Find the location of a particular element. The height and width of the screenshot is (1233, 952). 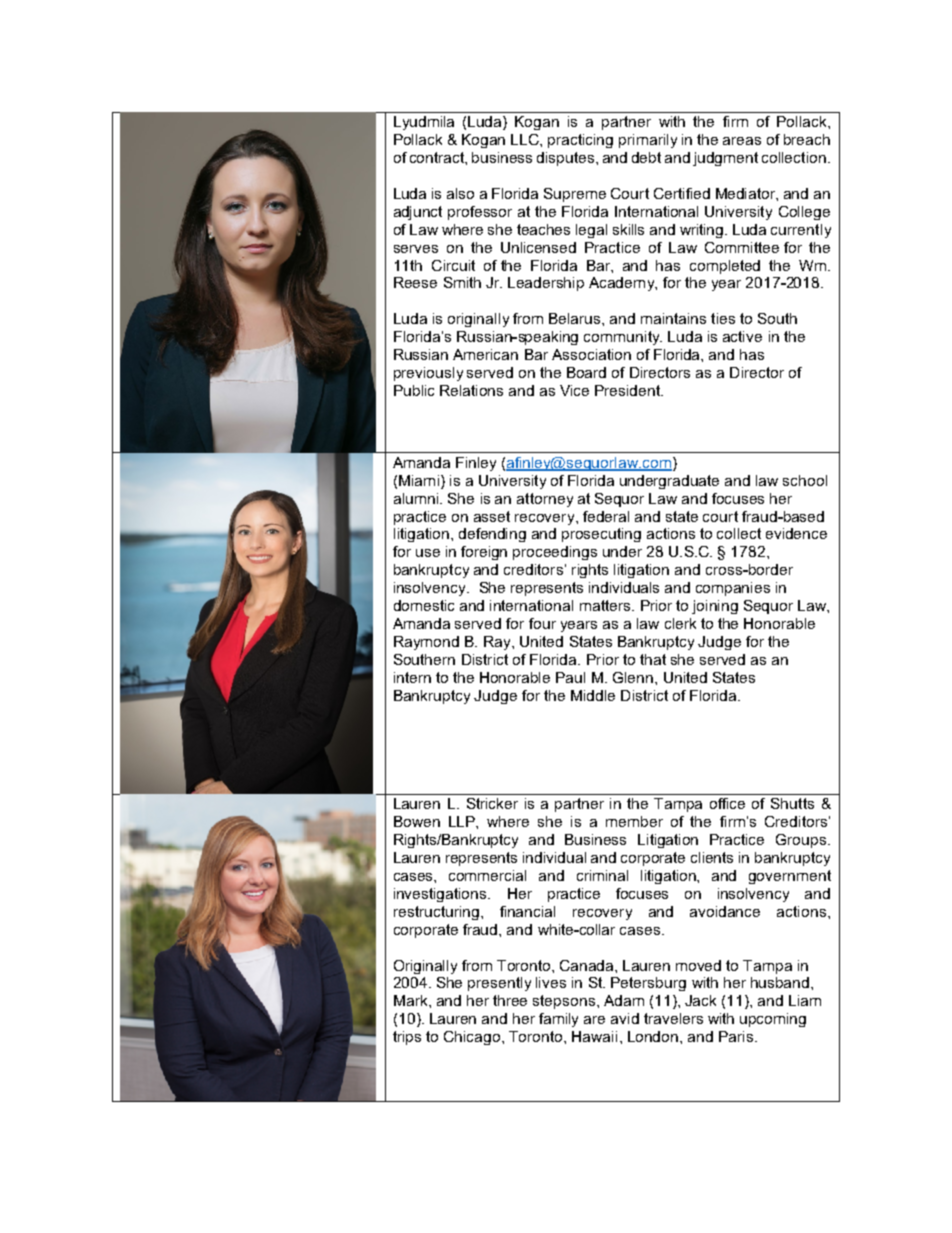

evidence is located at coordinates (796, 533).
